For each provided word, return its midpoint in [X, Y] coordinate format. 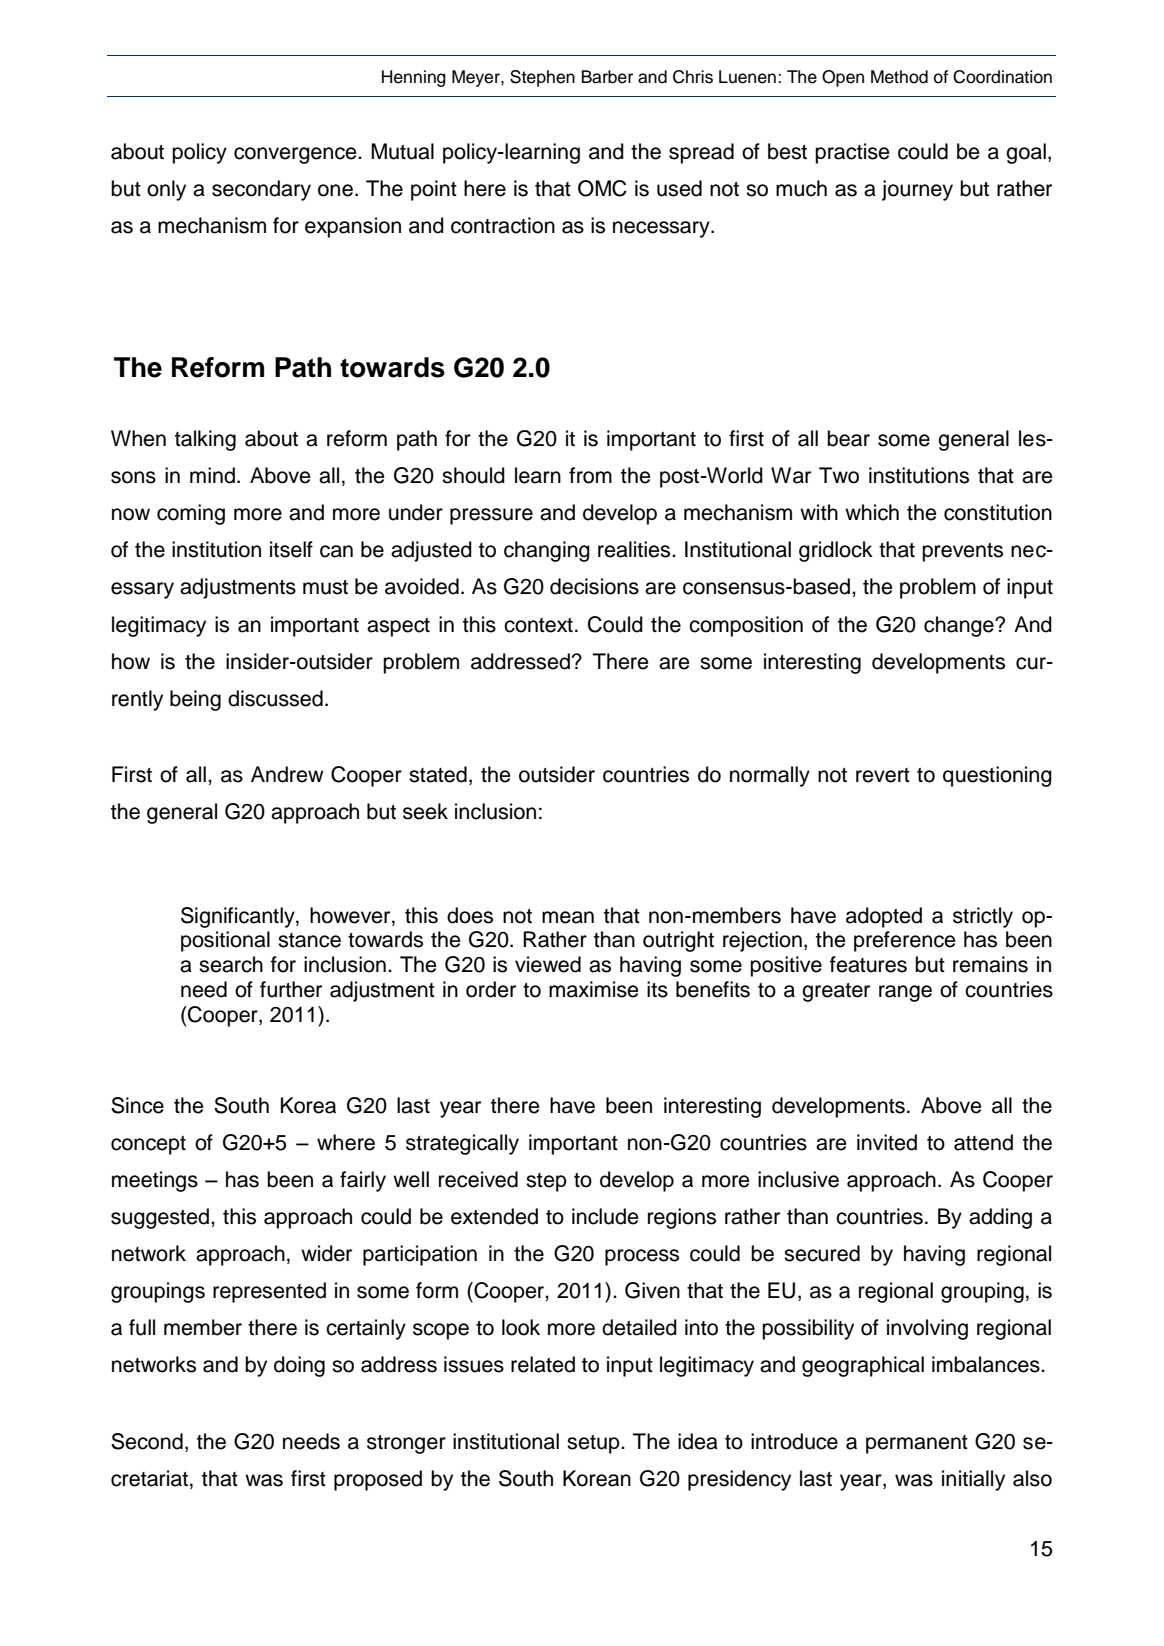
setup [594, 1444]
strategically [462, 1144]
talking [205, 440]
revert [883, 775]
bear [848, 438]
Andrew [287, 774]
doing [299, 1366]
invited [887, 1142]
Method [899, 77]
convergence [296, 155]
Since [137, 1105]
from [590, 475]
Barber [607, 77]
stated [438, 774]
